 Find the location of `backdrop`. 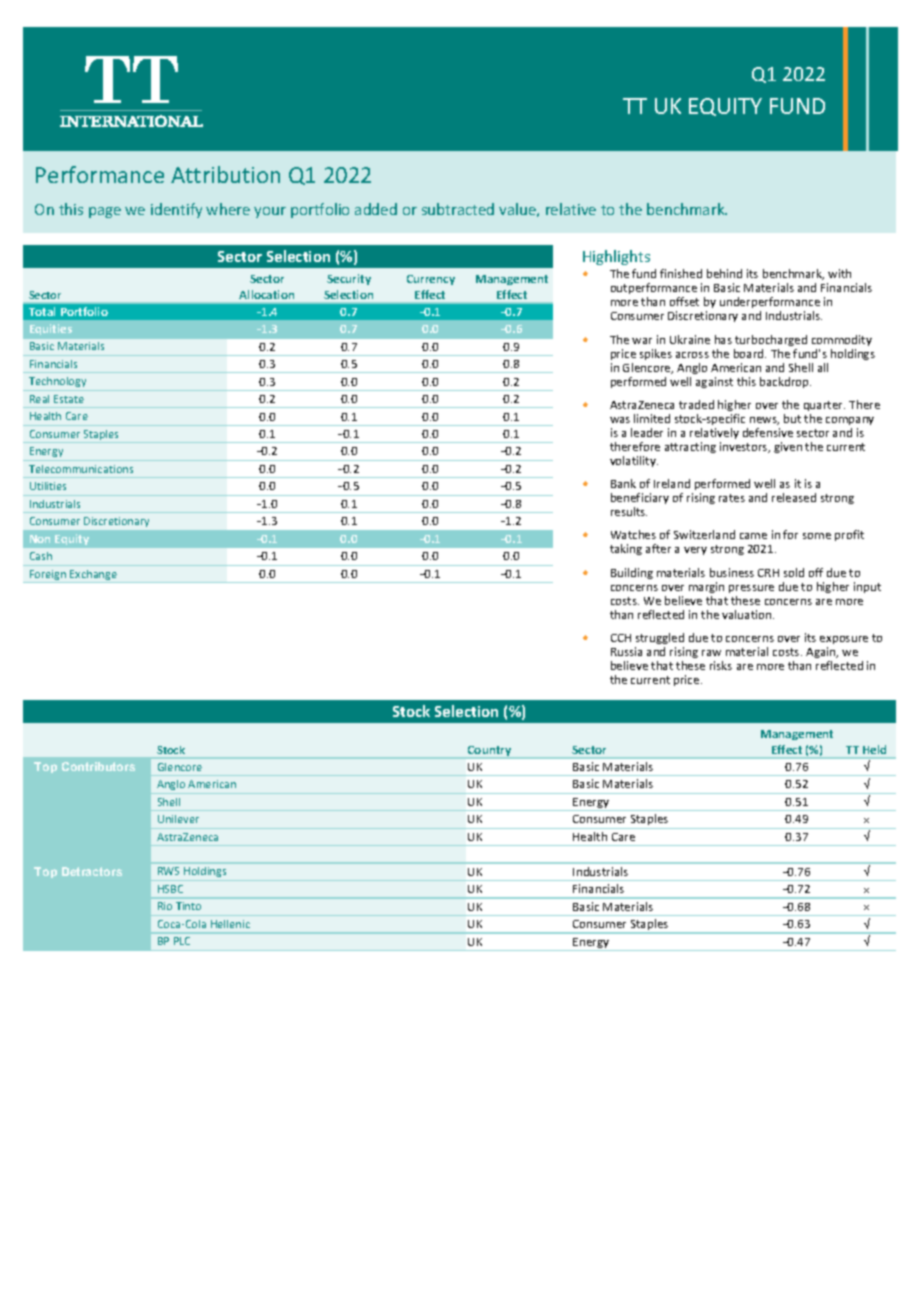

backdrop is located at coordinates (785, 382).
